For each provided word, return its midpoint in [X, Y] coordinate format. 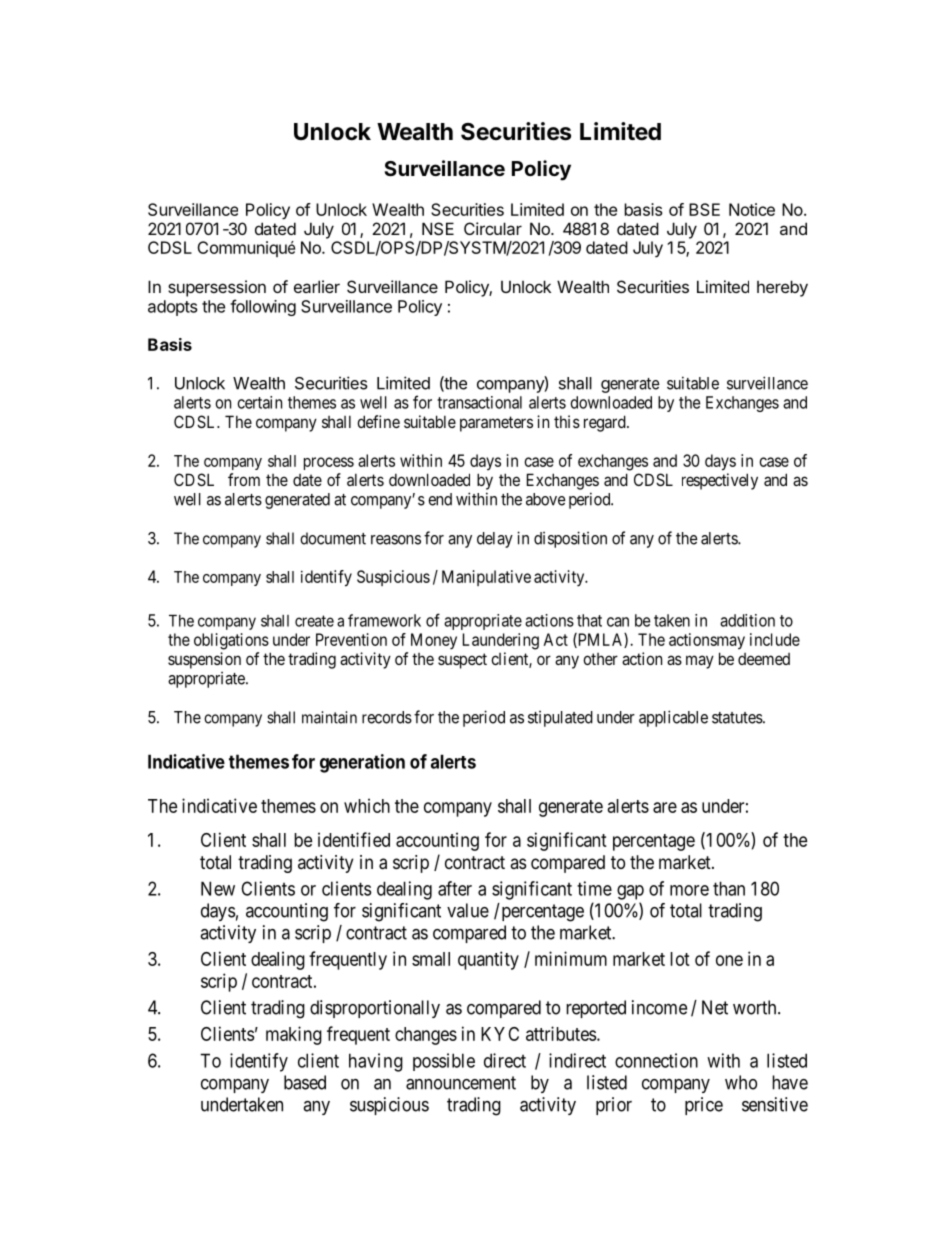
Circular [493, 228]
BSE [704, 209]
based [305, 1082]
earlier [317, 286]
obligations [231, 641]
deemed [764, 659]
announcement [461, 1083]
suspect [462, 661]
